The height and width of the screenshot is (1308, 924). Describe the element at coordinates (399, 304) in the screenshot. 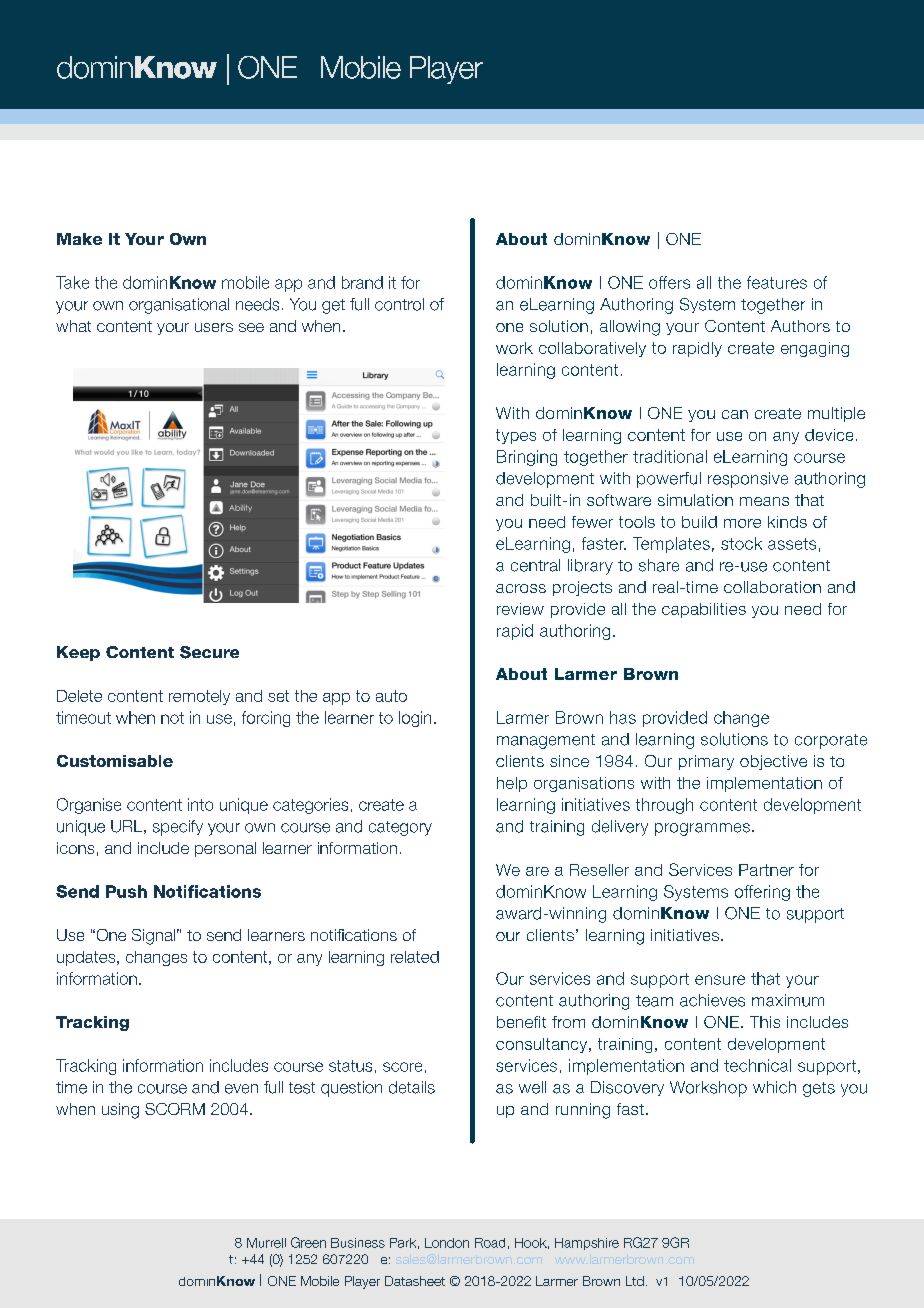

I see `control` at that location.
